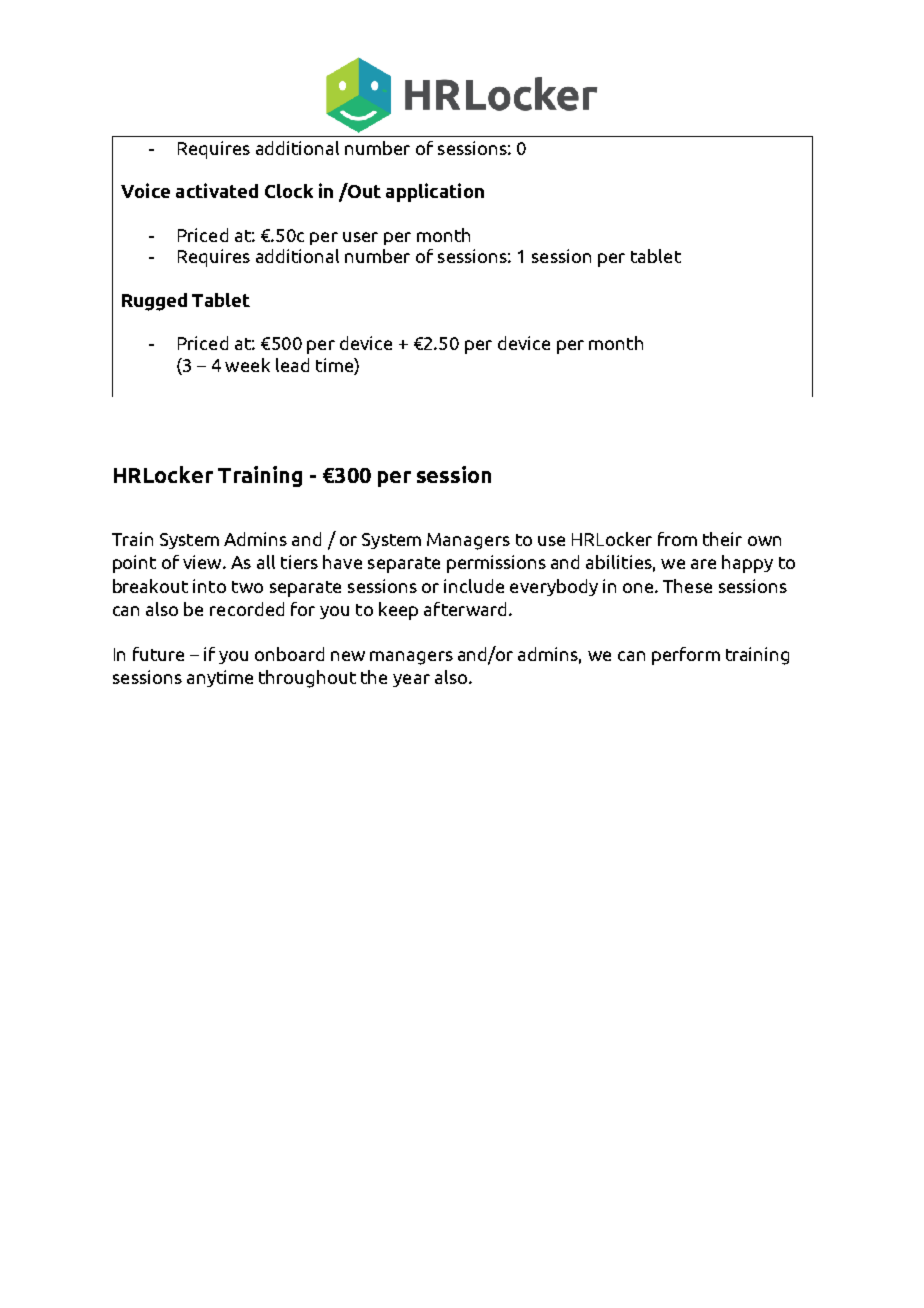 The width and height of the screenshot is (924, 1308). I want to click on activated, so click(217, 190).
